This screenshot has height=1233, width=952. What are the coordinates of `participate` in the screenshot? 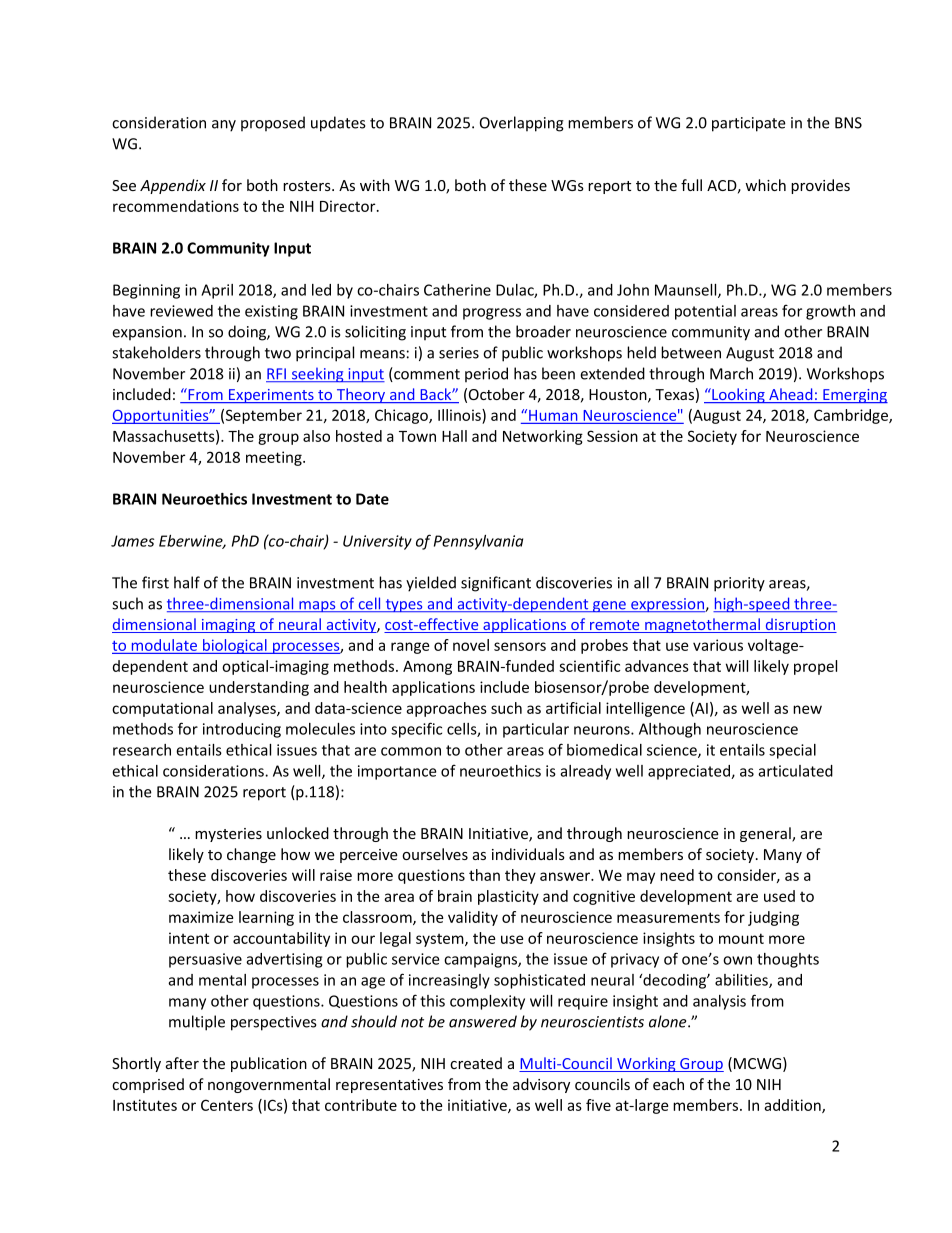 It's located at (749, 124).
